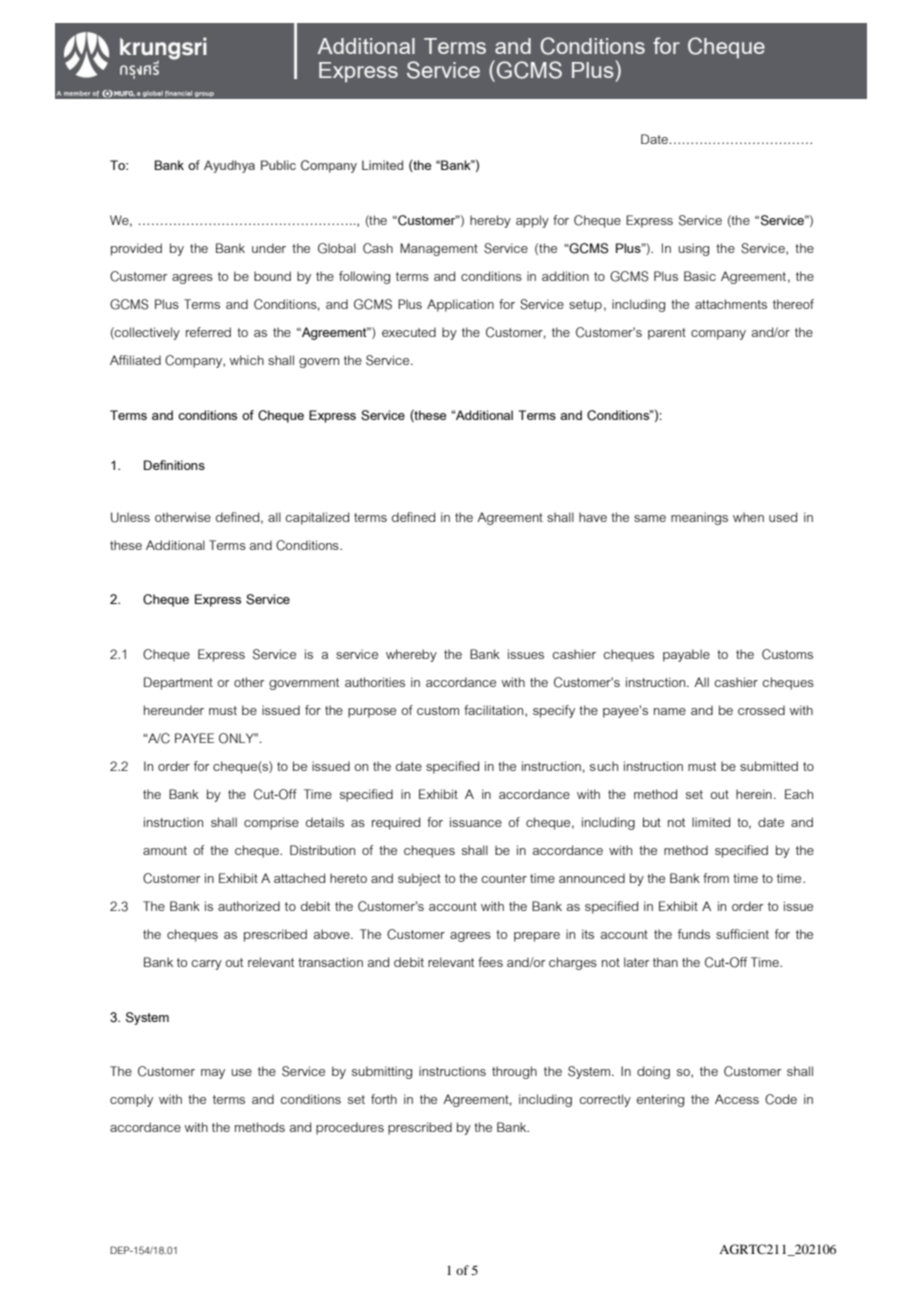 Image resolution: width=924 pixels, height=1308 pixels. I want to click on Definitions, so click(174, 465).
